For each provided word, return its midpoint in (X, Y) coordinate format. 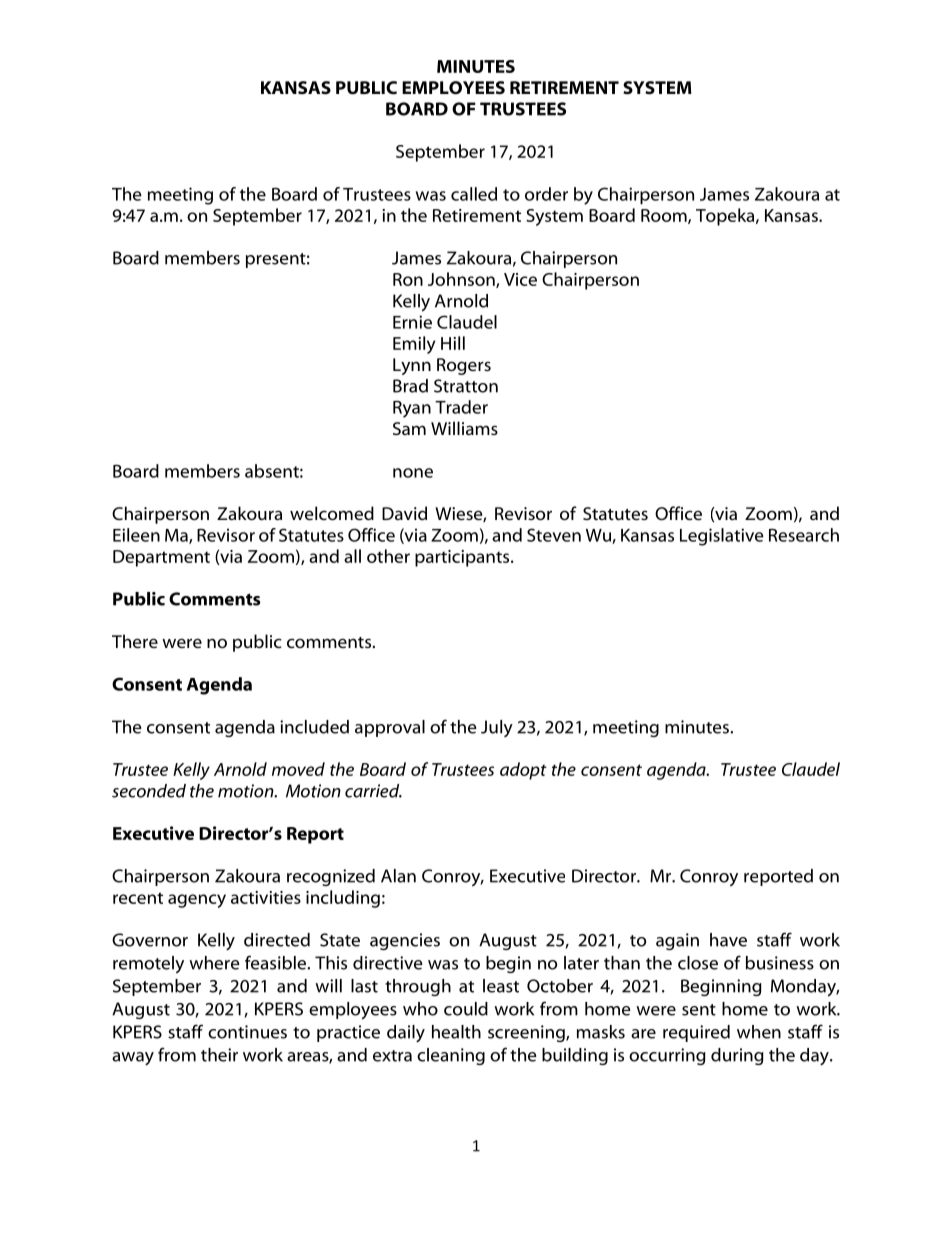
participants (463, 558)
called (474, 194)
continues (247, 1032)
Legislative (722, 537)
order (546, 194)
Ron (408, 279)
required (696, 1033)
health (456, 1032)
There (135, 641)
